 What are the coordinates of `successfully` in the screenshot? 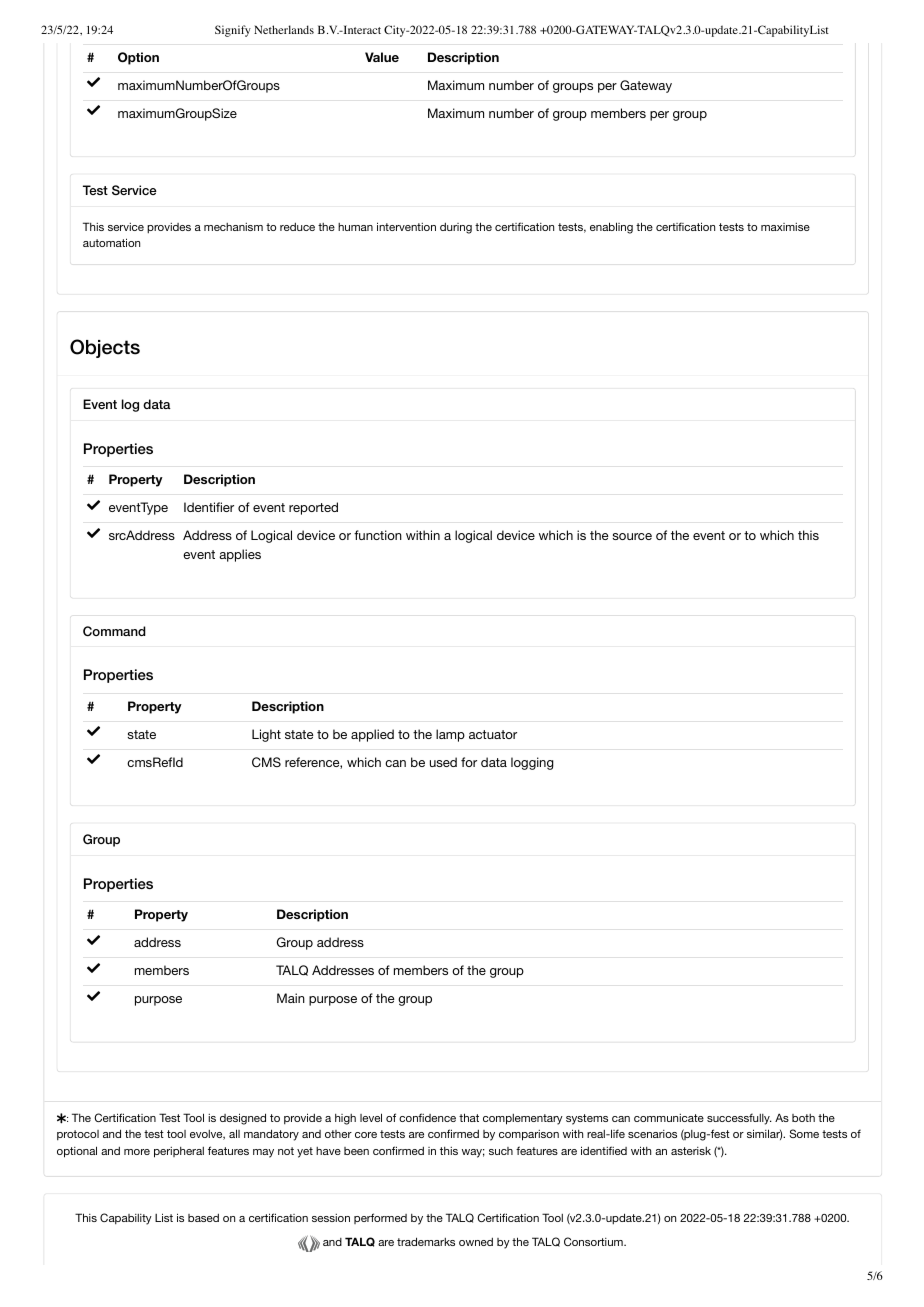 It's located at (739, 1119).
